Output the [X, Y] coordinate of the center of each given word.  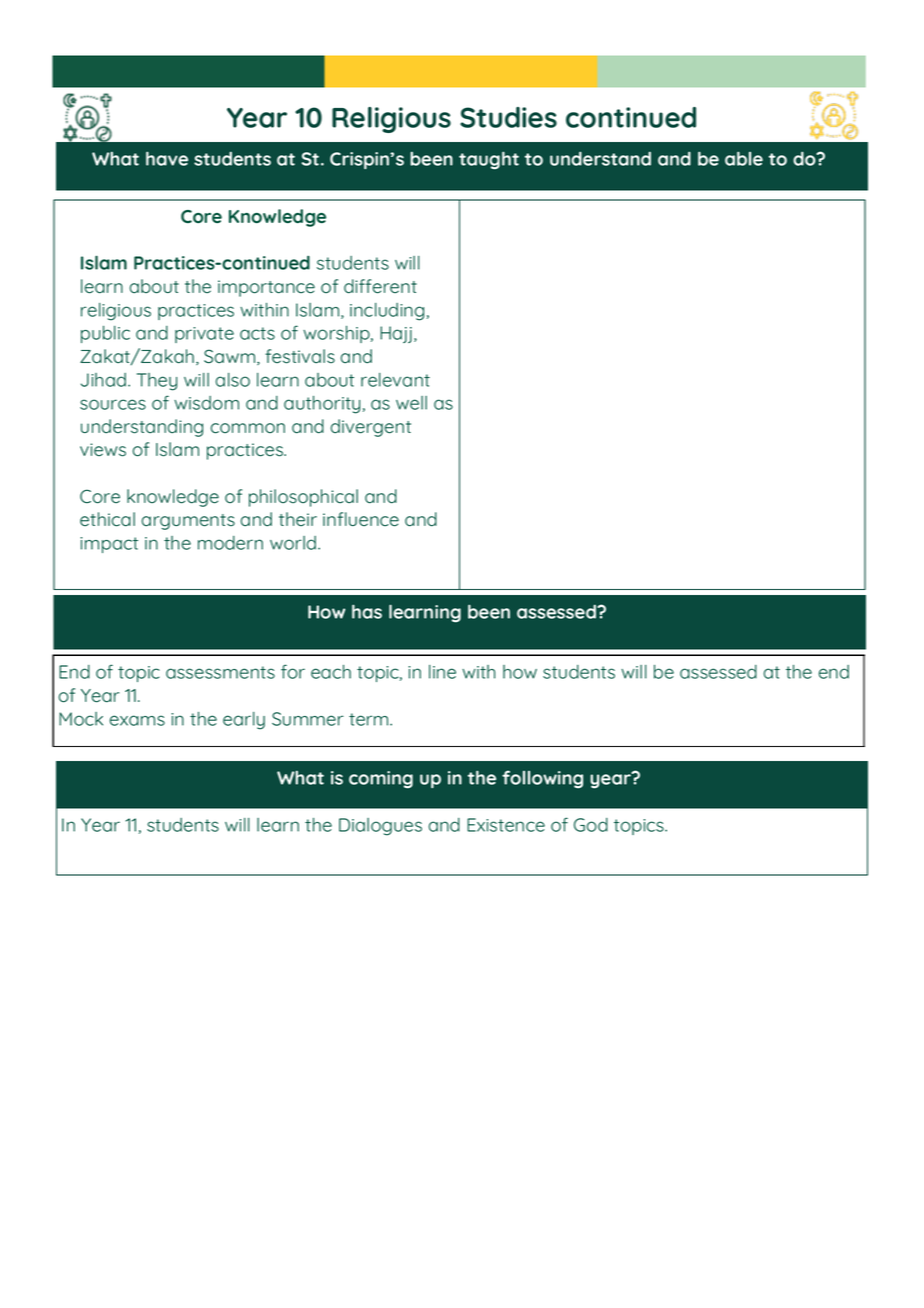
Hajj [396, 334]
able [744, 158]
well [411, 403]
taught [489, 160]
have [167, 158]
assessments [220, 672]
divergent [371, 428]
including [387, 312]
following [542, 779]
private [204, 335]
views [103, 450]
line [442, 672]
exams [137, 720]
